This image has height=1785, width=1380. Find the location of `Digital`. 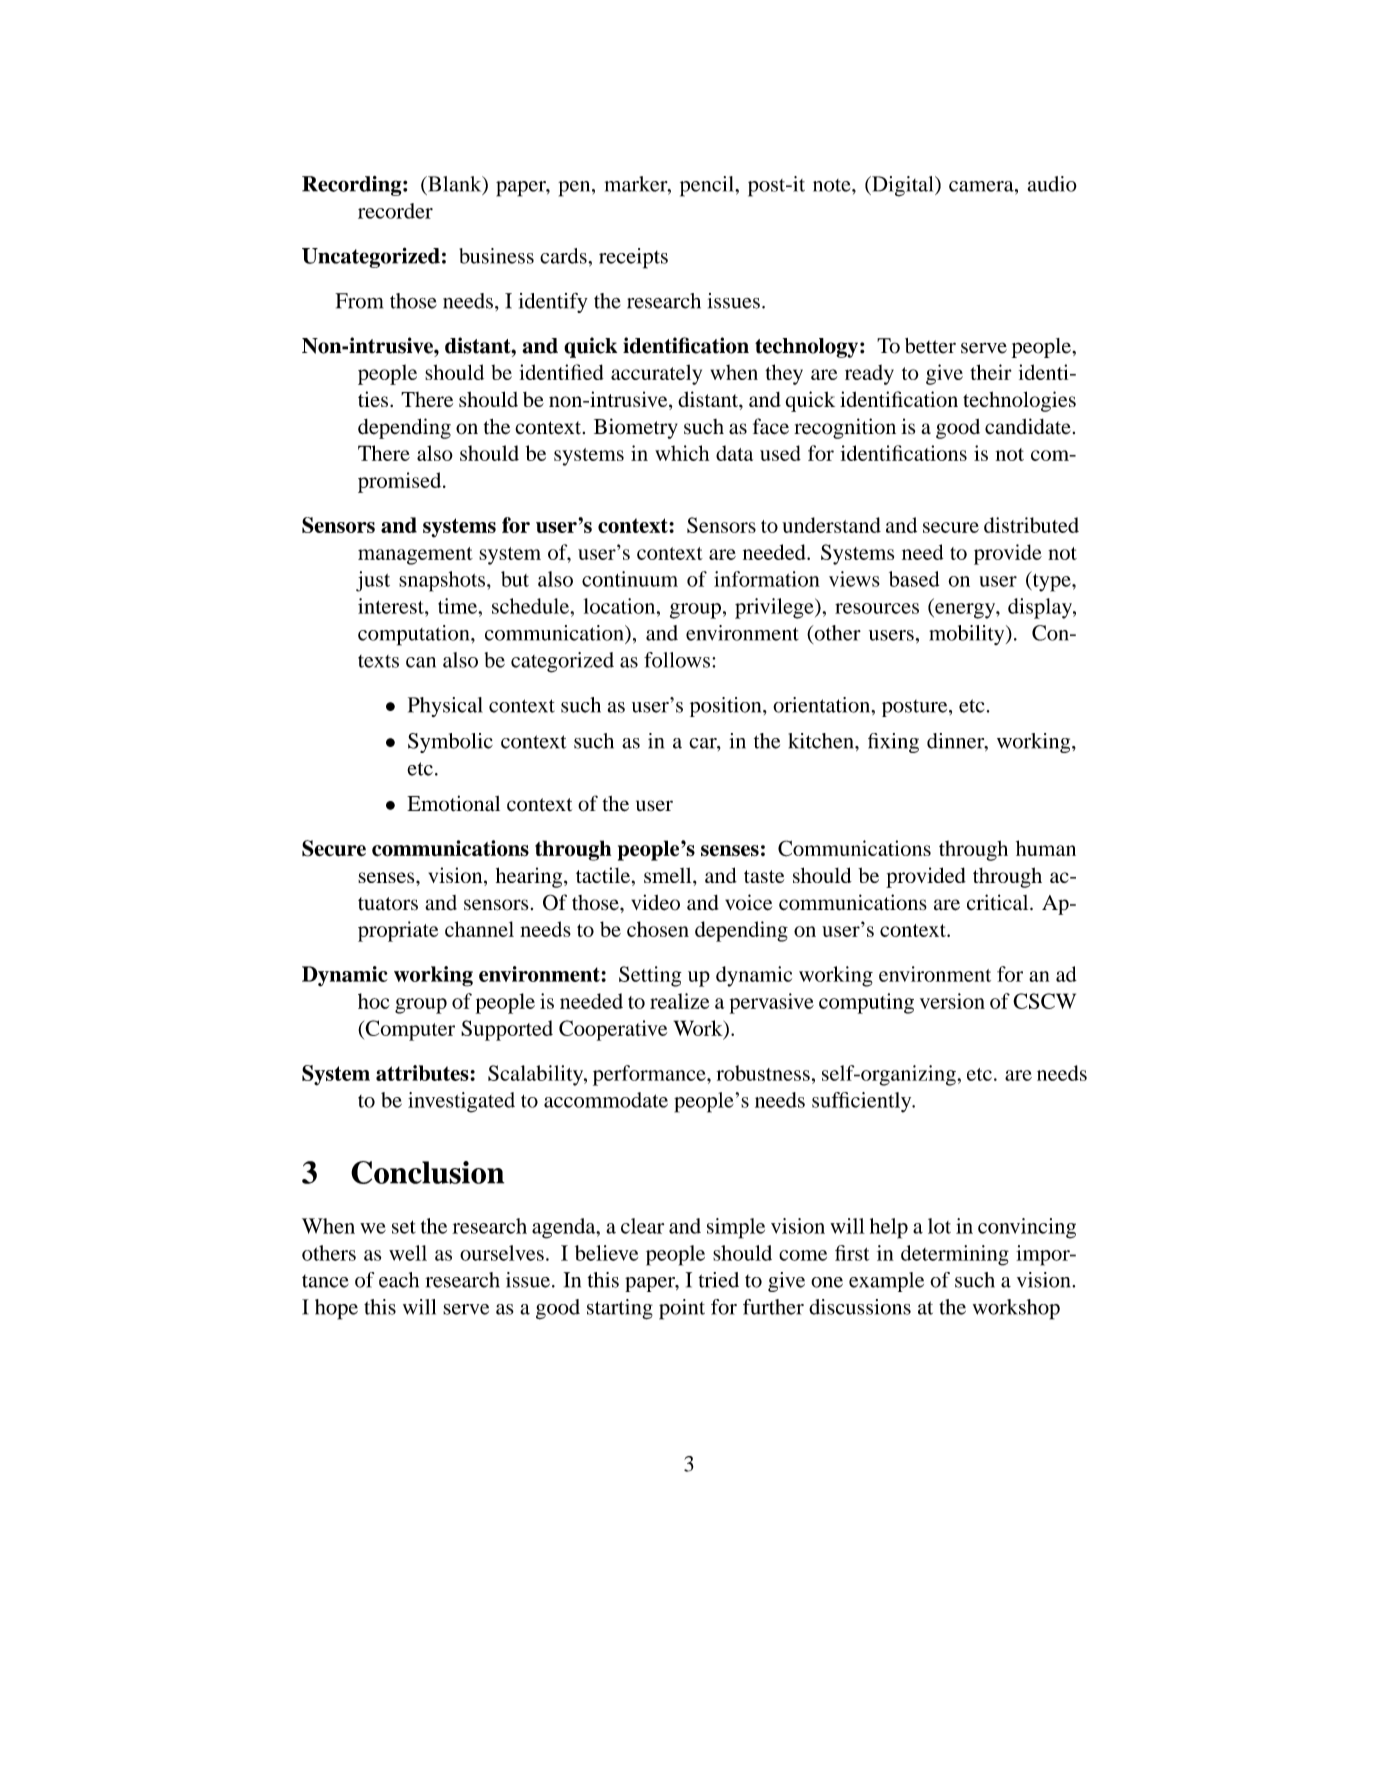

Digital is located at coordinates (903, 186).
